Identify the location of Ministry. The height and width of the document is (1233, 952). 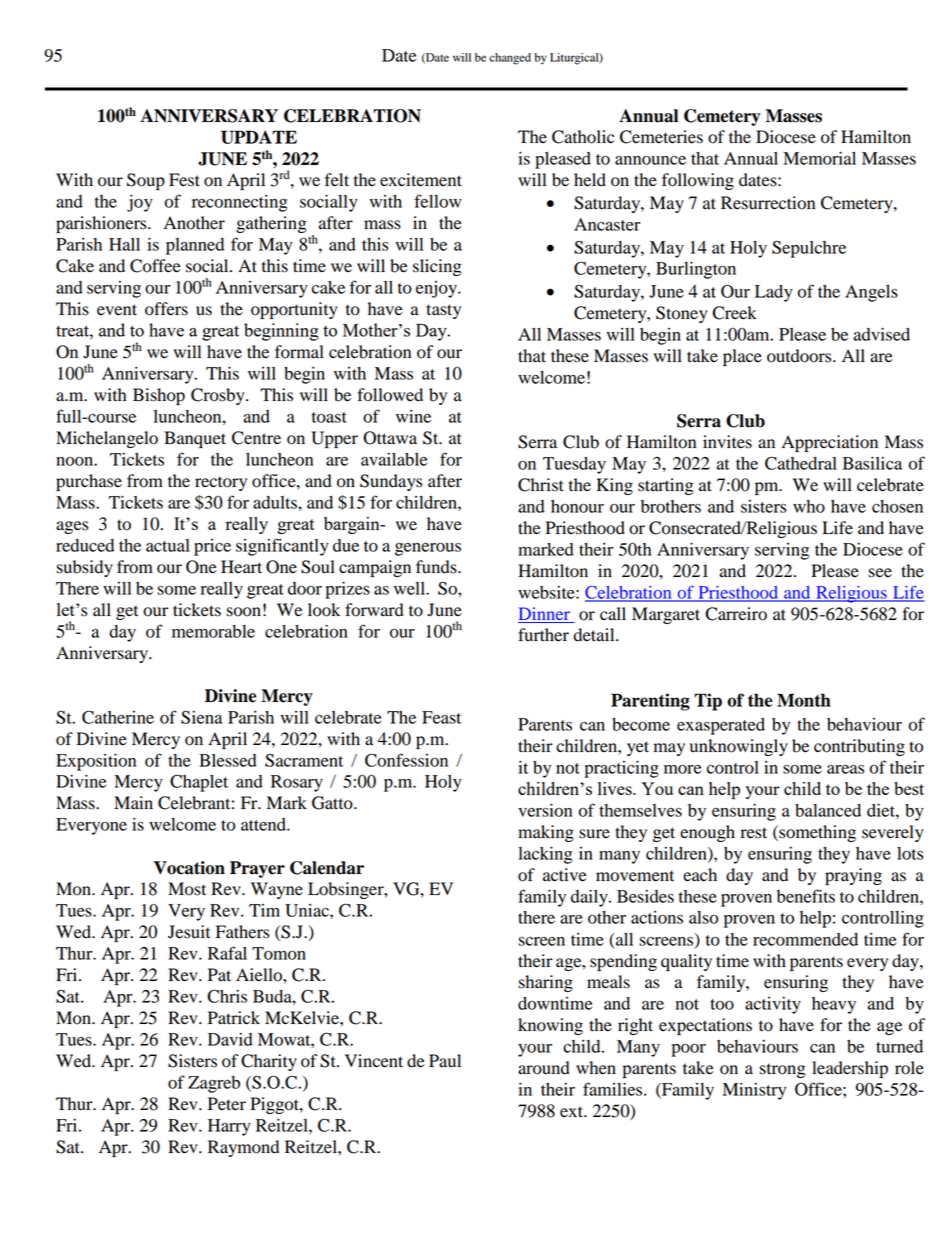
(754, 1091).
